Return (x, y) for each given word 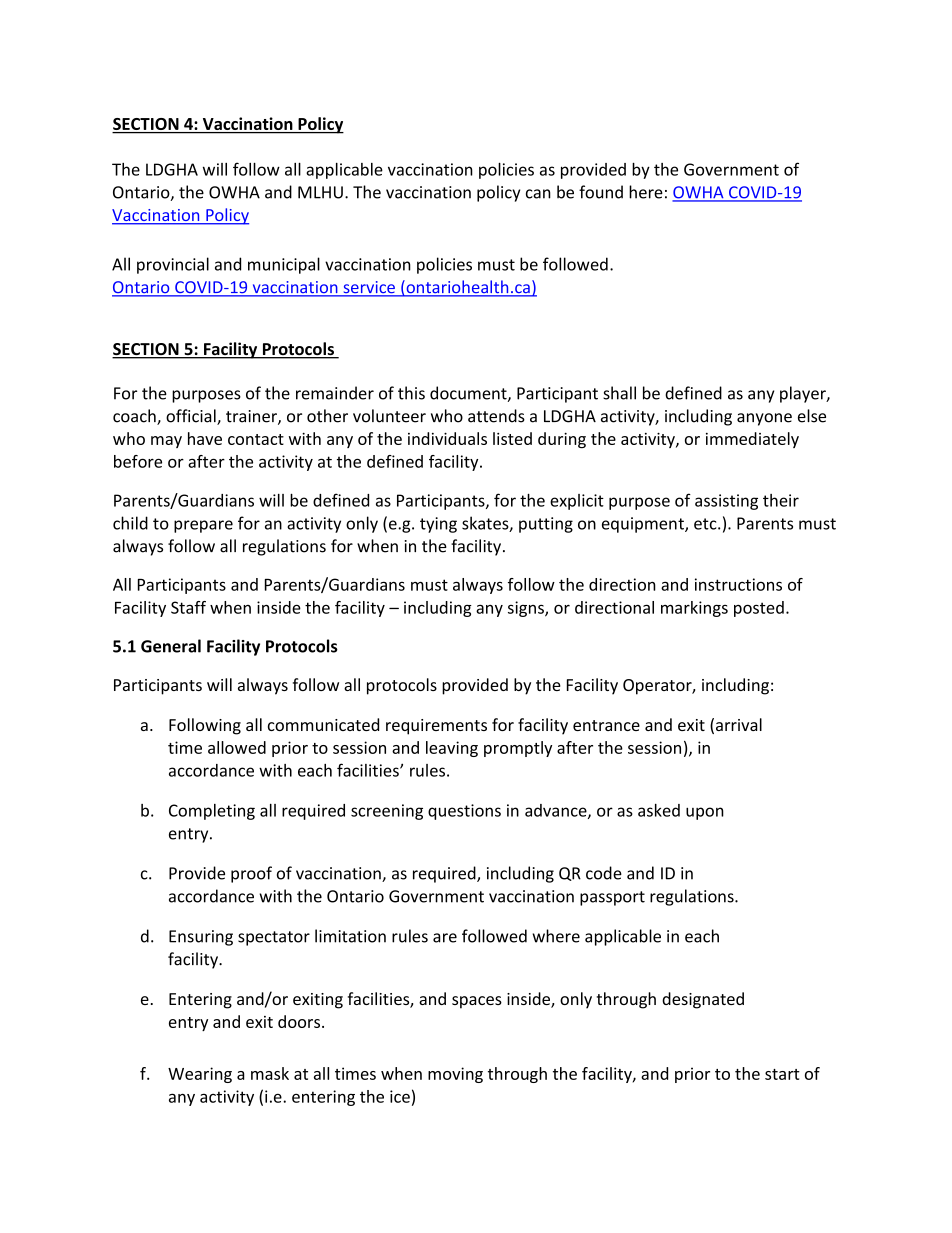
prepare (203, 526)
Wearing (200, 1075)
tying (438, 525)
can (538, 194)
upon (705, 813)
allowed (237, 747)
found (601, 192)
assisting (726, 502)
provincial (173, 265)
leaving (452, 749)
